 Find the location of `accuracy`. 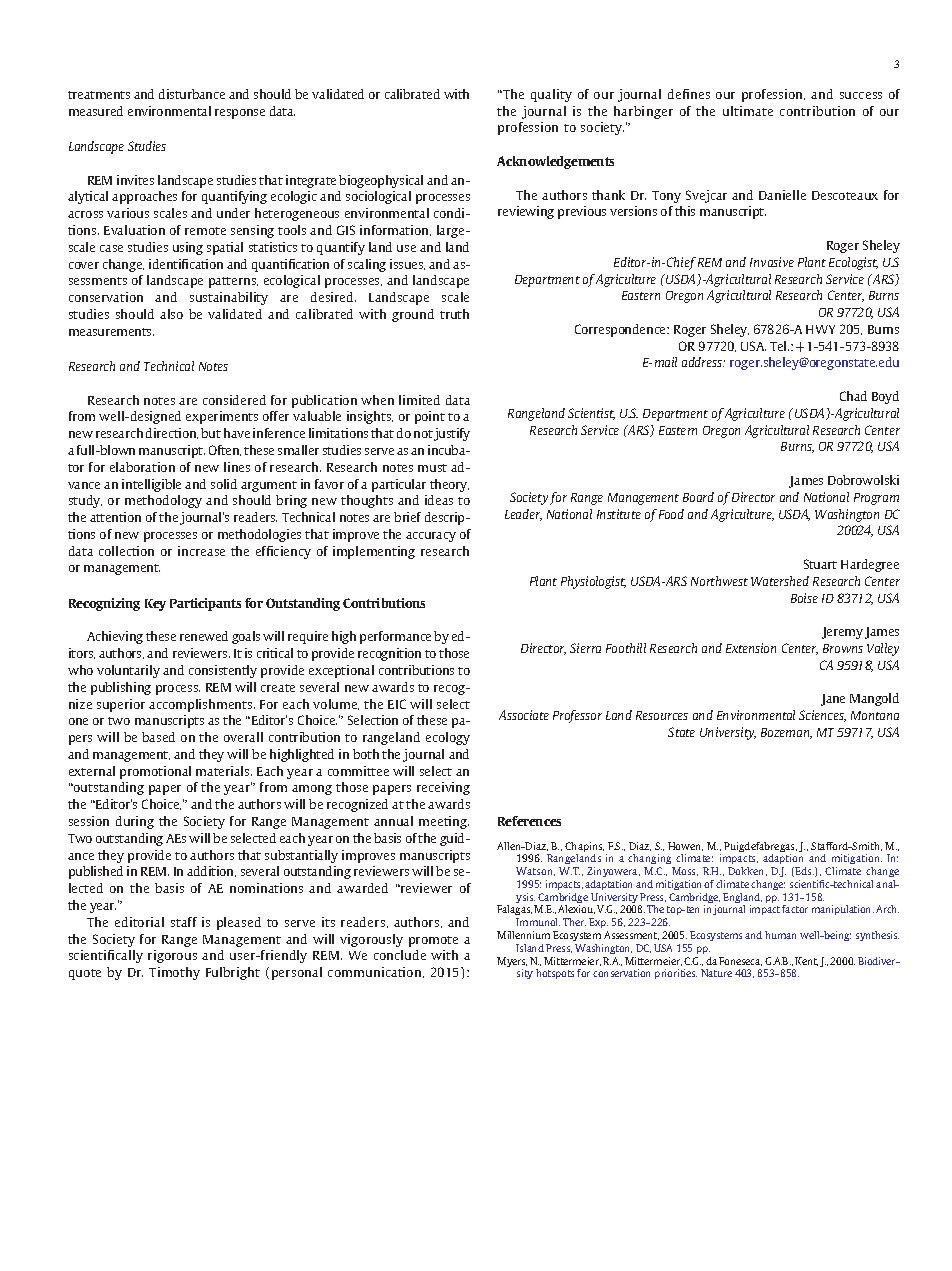

accuracy is located at coordinates (431, 537).
